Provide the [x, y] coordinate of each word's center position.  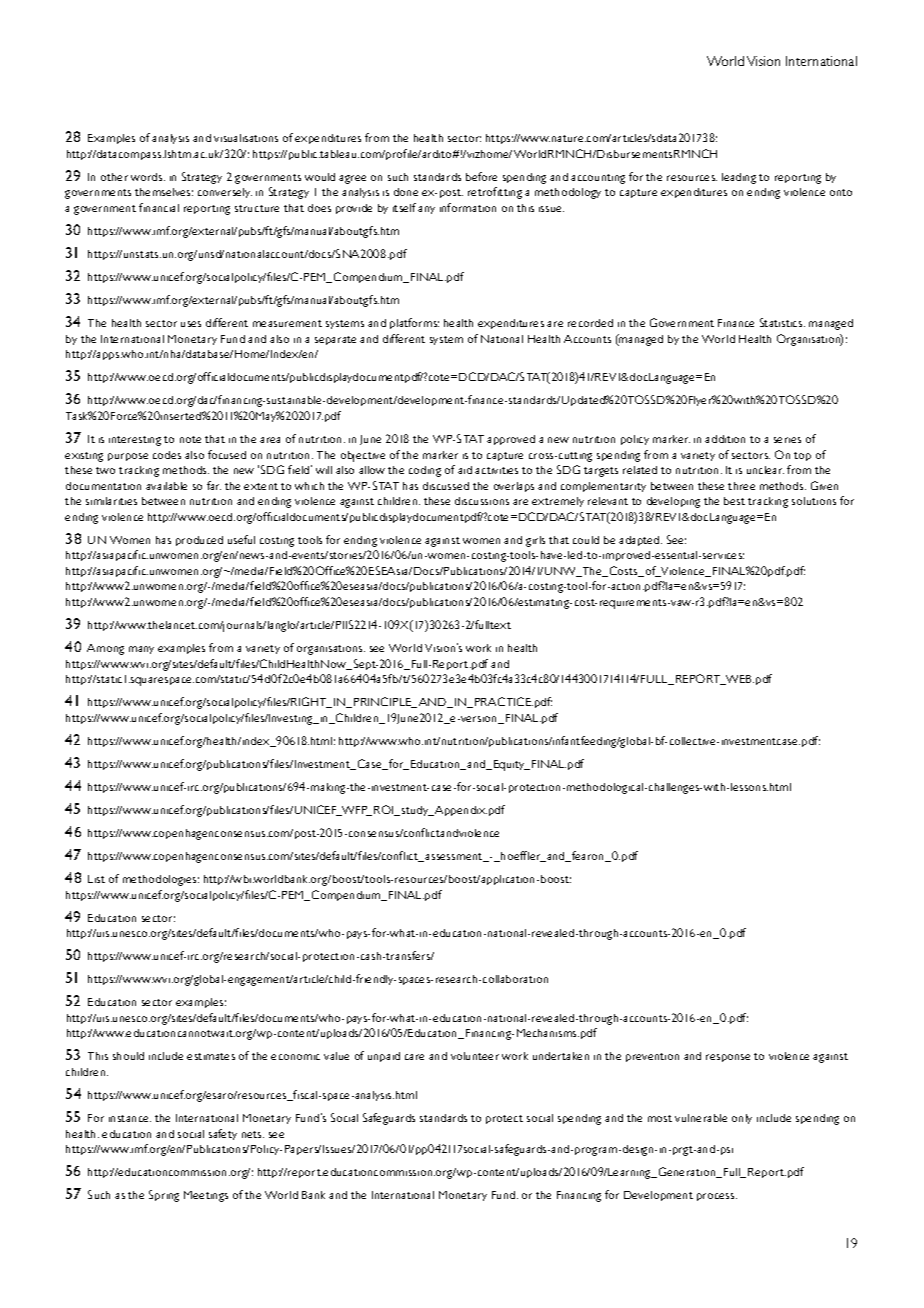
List [96, 879]
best [734, 501]
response [728, 1058]
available [166, 486]
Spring [164, 1196]
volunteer [475, 1056]
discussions [482, 501]
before [481, 176]
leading [739, 178]
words [148, 177]
